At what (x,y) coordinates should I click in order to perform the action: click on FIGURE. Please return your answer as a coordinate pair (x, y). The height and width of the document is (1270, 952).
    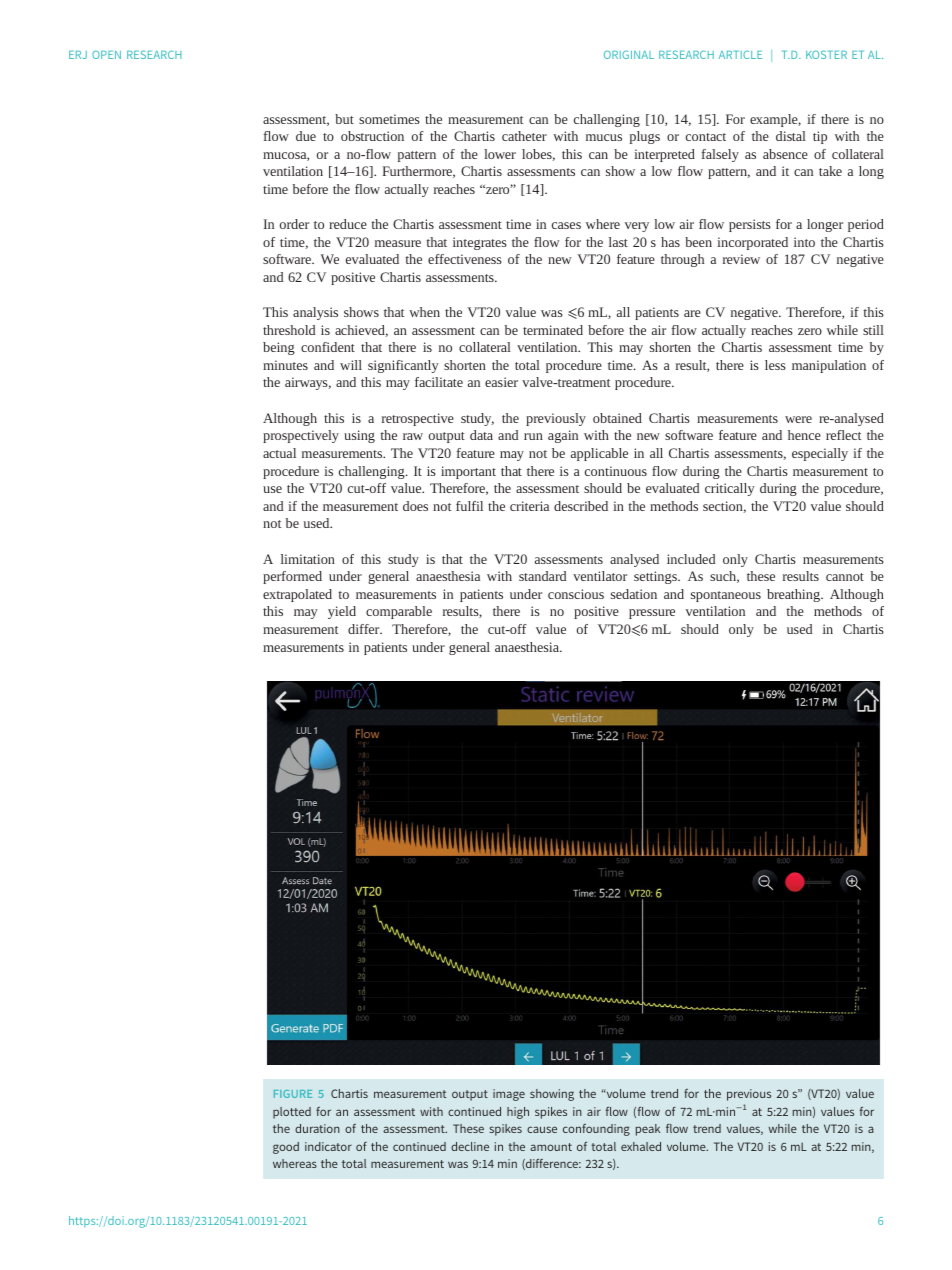
    Looking at the image, I should click on (293, 1094).
